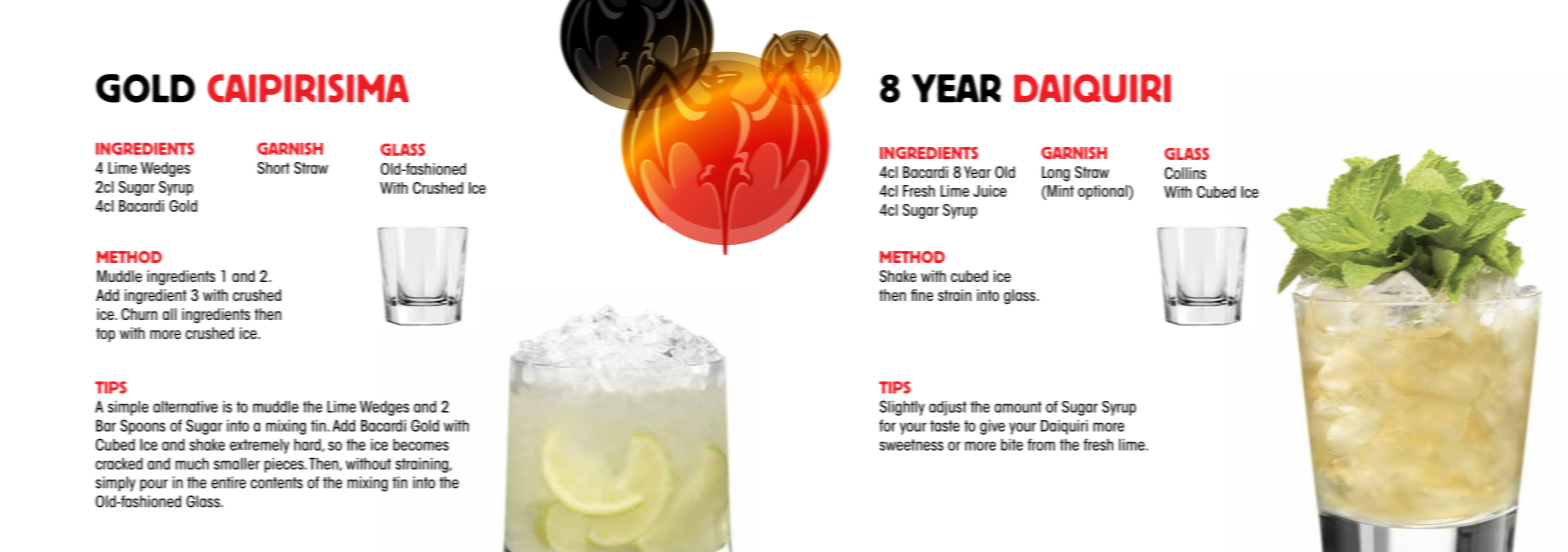  I want to click on Slightly, so click(902, 408).
